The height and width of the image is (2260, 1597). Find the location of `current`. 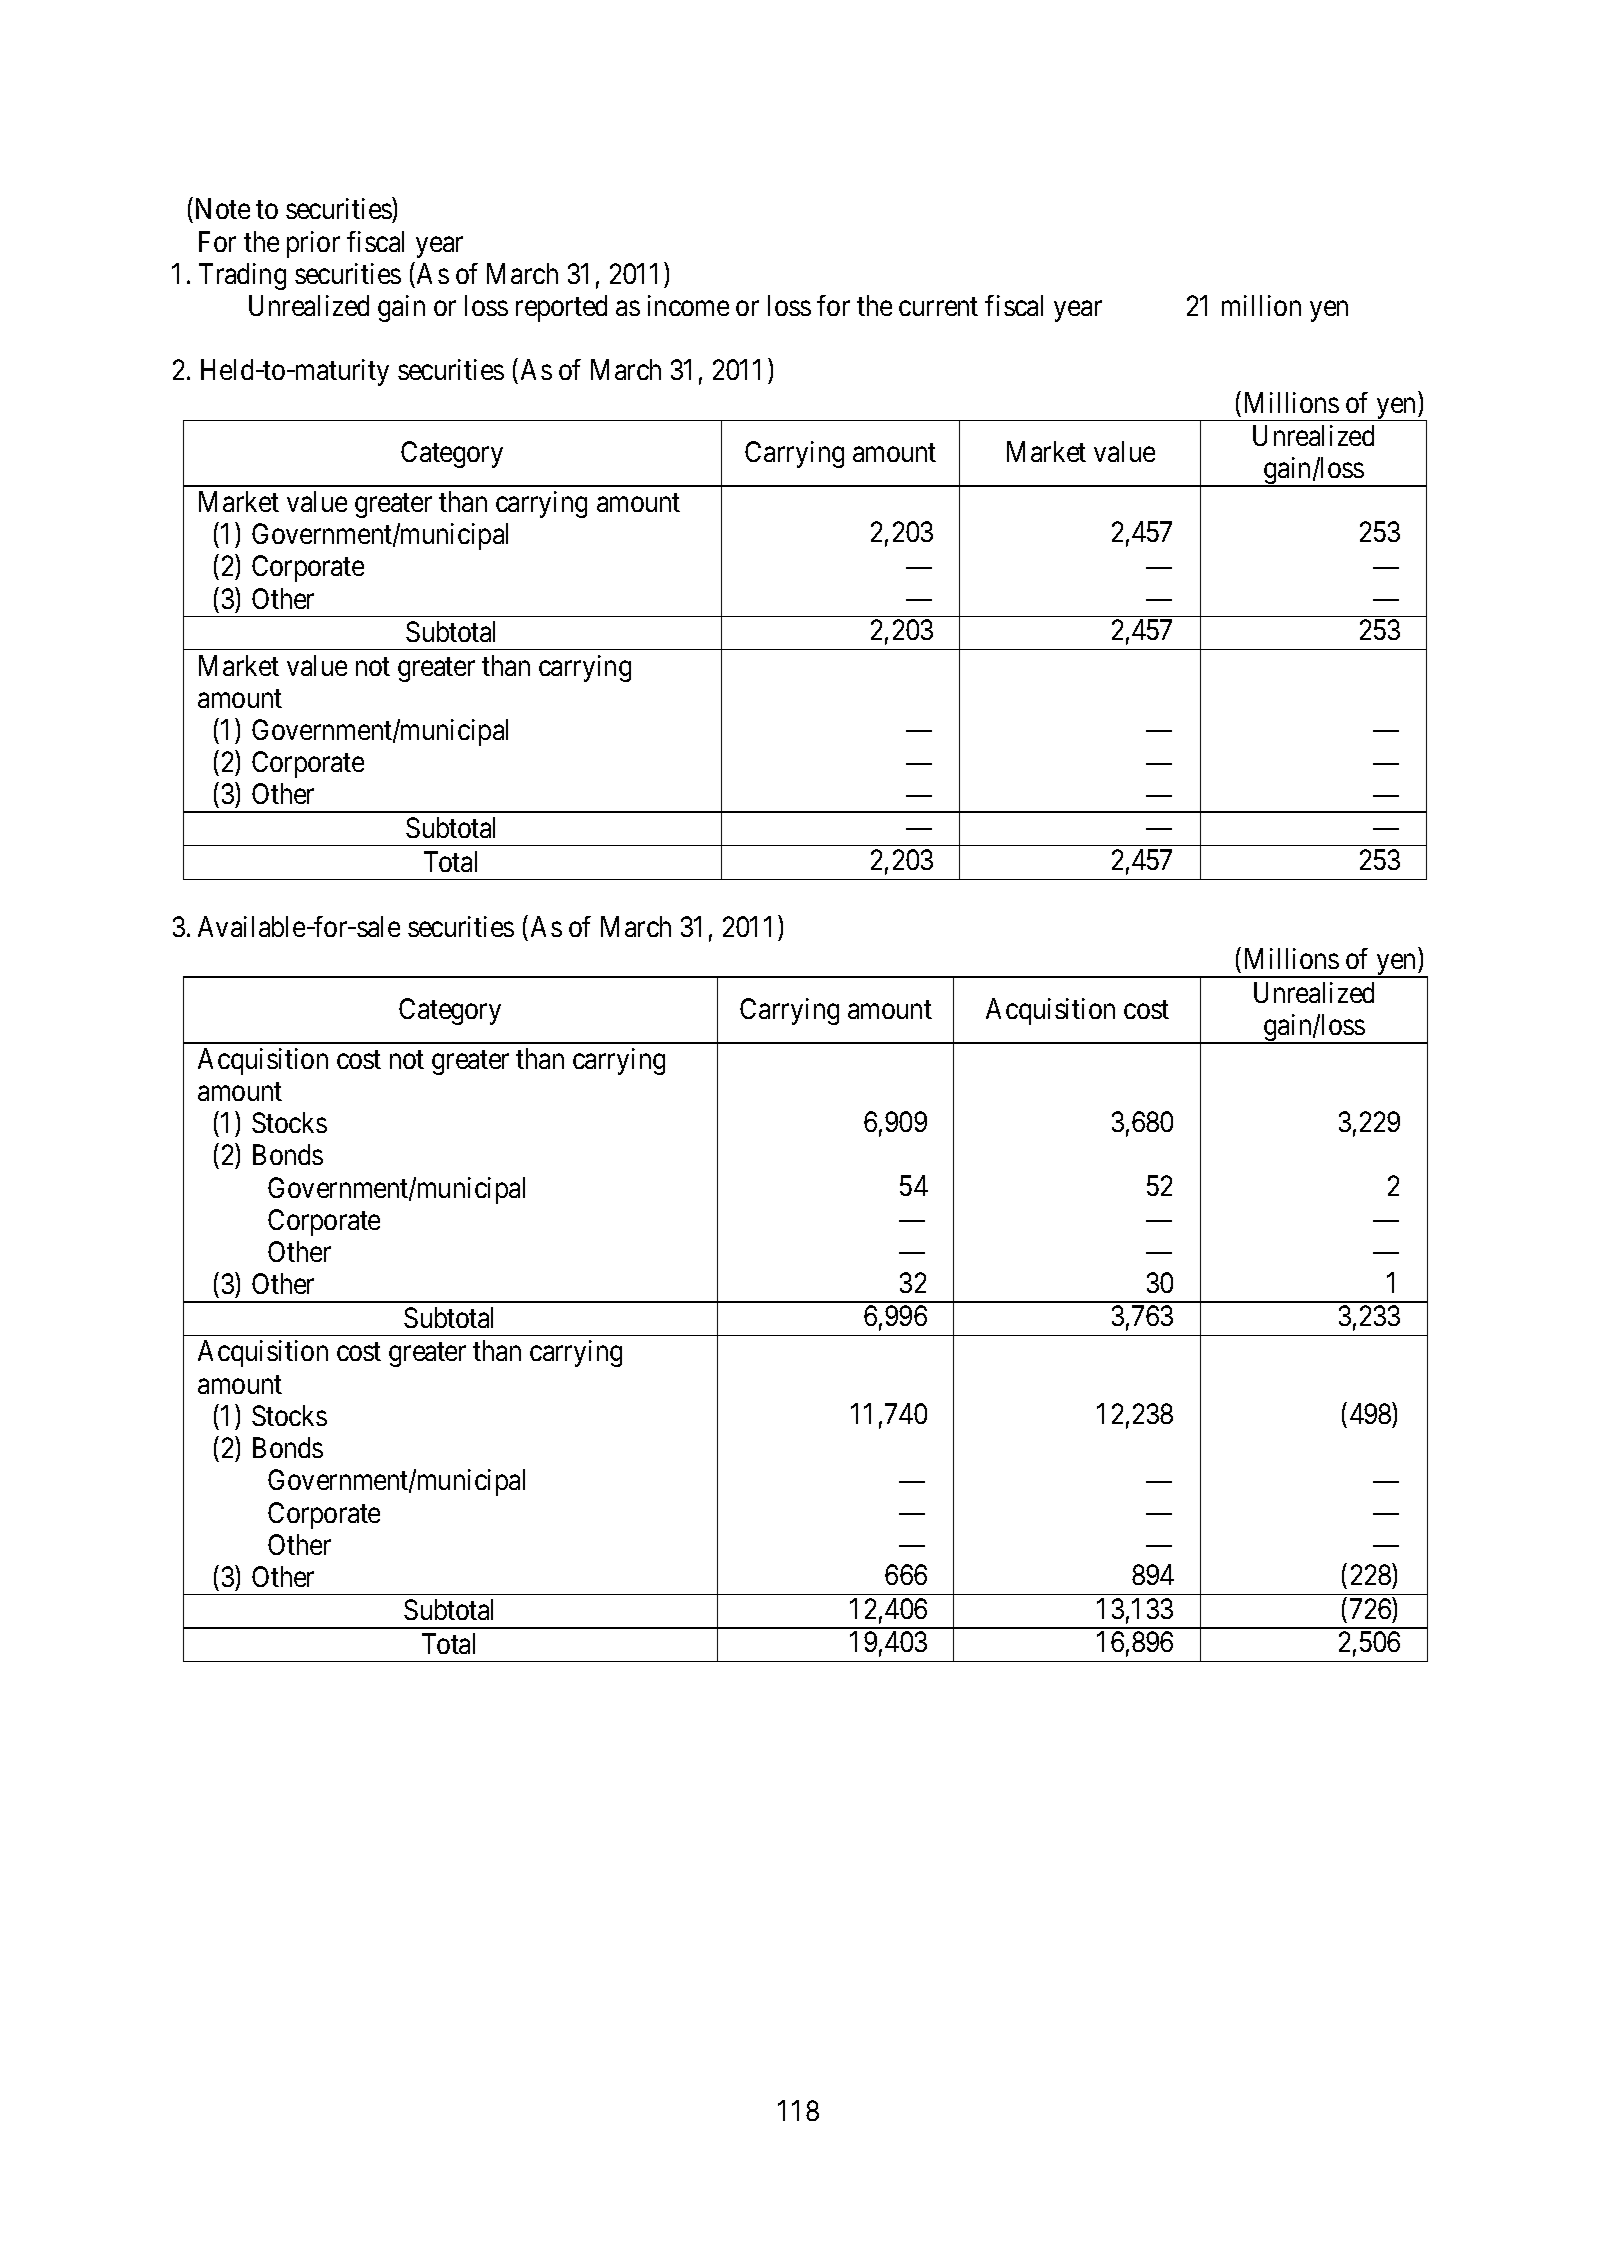

current is located at coordinates (938, 307).
